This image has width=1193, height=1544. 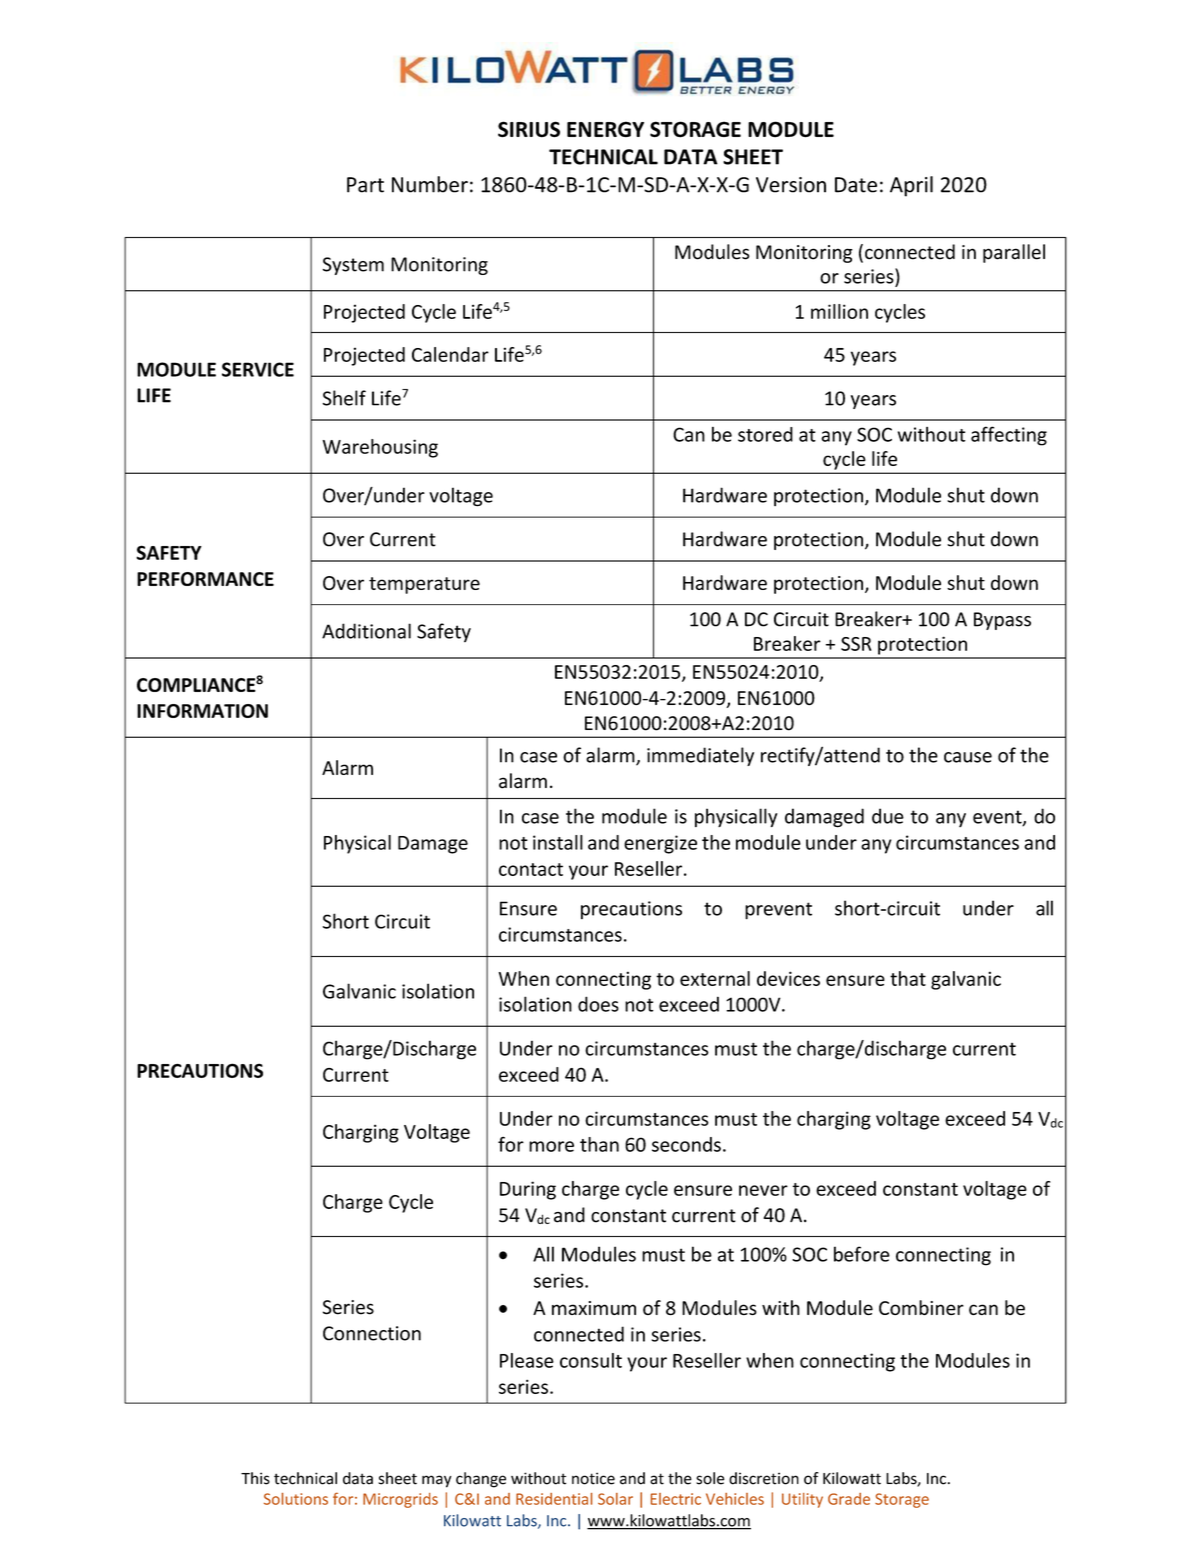 I want to click on stored, so click(x=765, y=434).
